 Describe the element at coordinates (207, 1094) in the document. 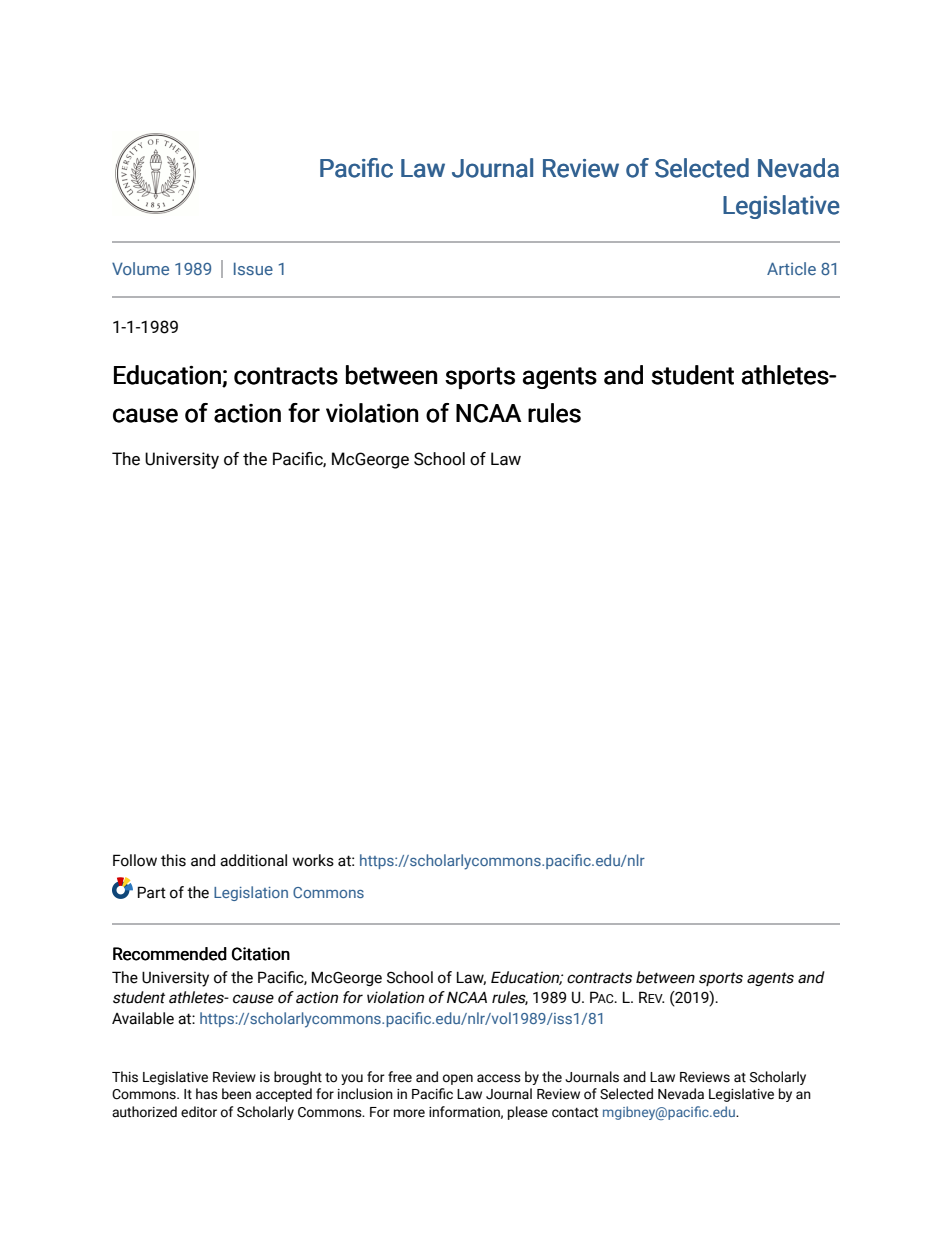

I see `has` at that location.
